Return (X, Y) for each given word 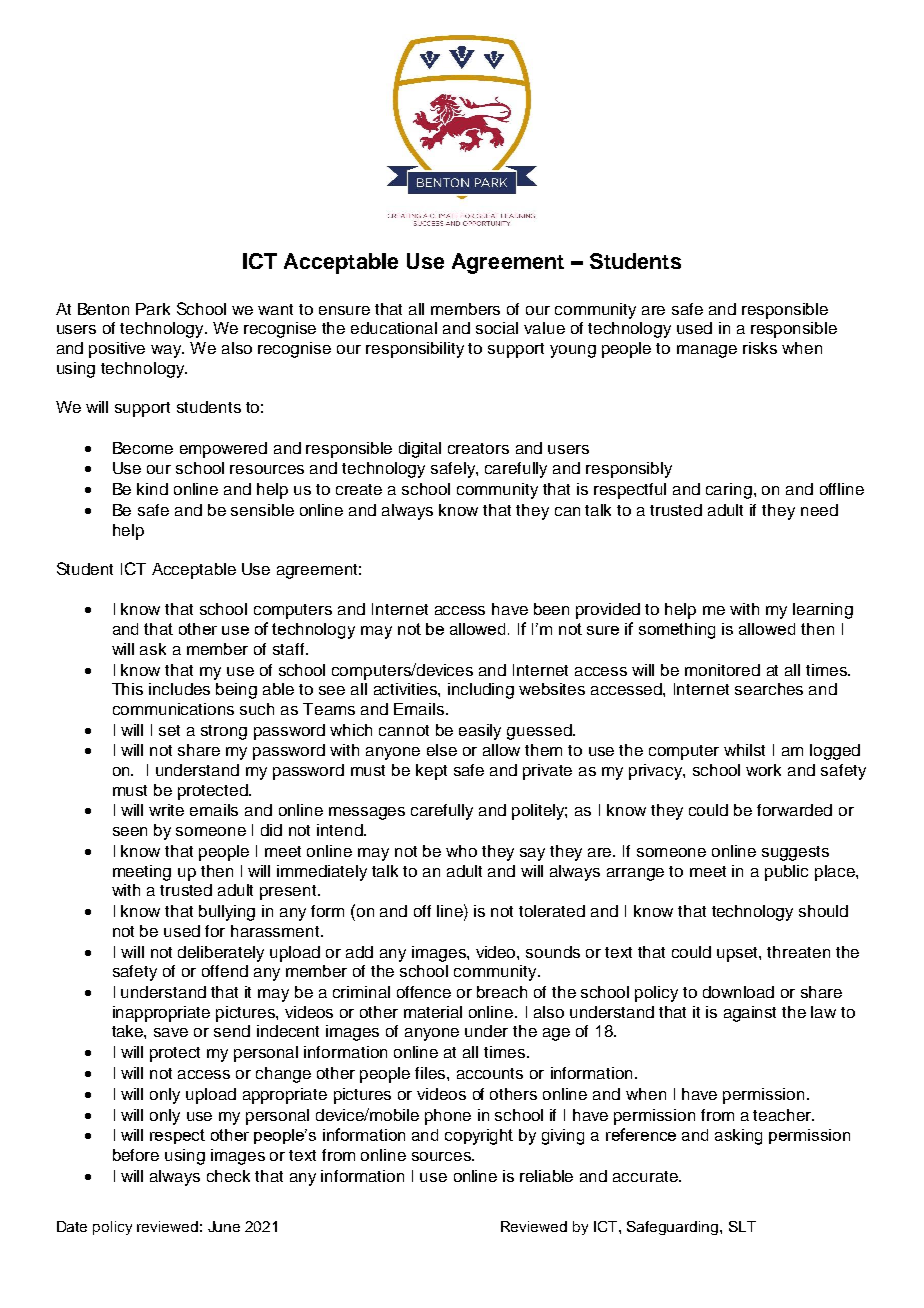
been (551, 609)
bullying (227, 913)
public (786, 873)
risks (760, 348)
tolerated (552, 911)
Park (153, 309)
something (677, 631)
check (228, 1176)
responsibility (415, 350)
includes (179, 689)
